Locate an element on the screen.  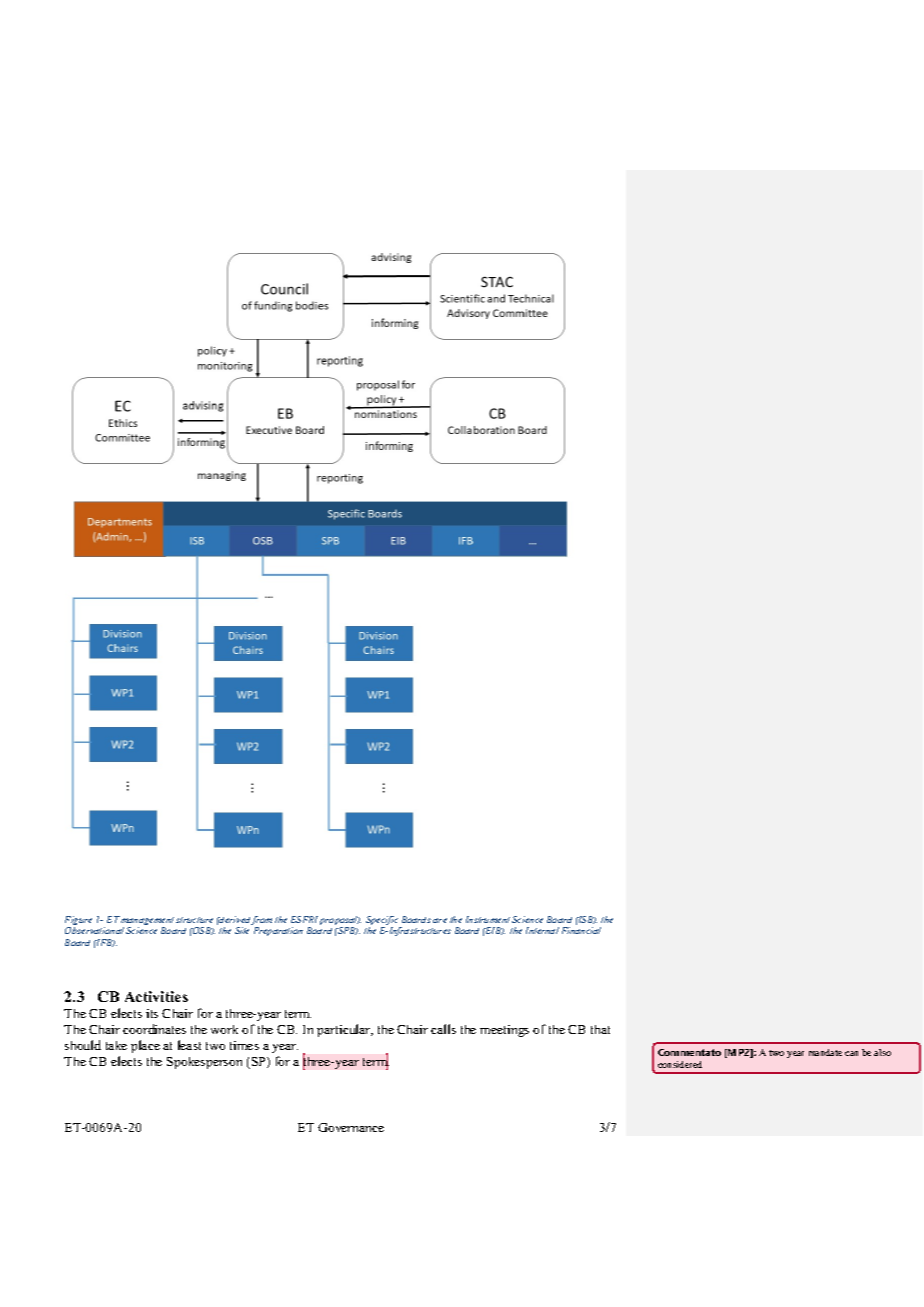
least is located at coordinates (189, 1045).
